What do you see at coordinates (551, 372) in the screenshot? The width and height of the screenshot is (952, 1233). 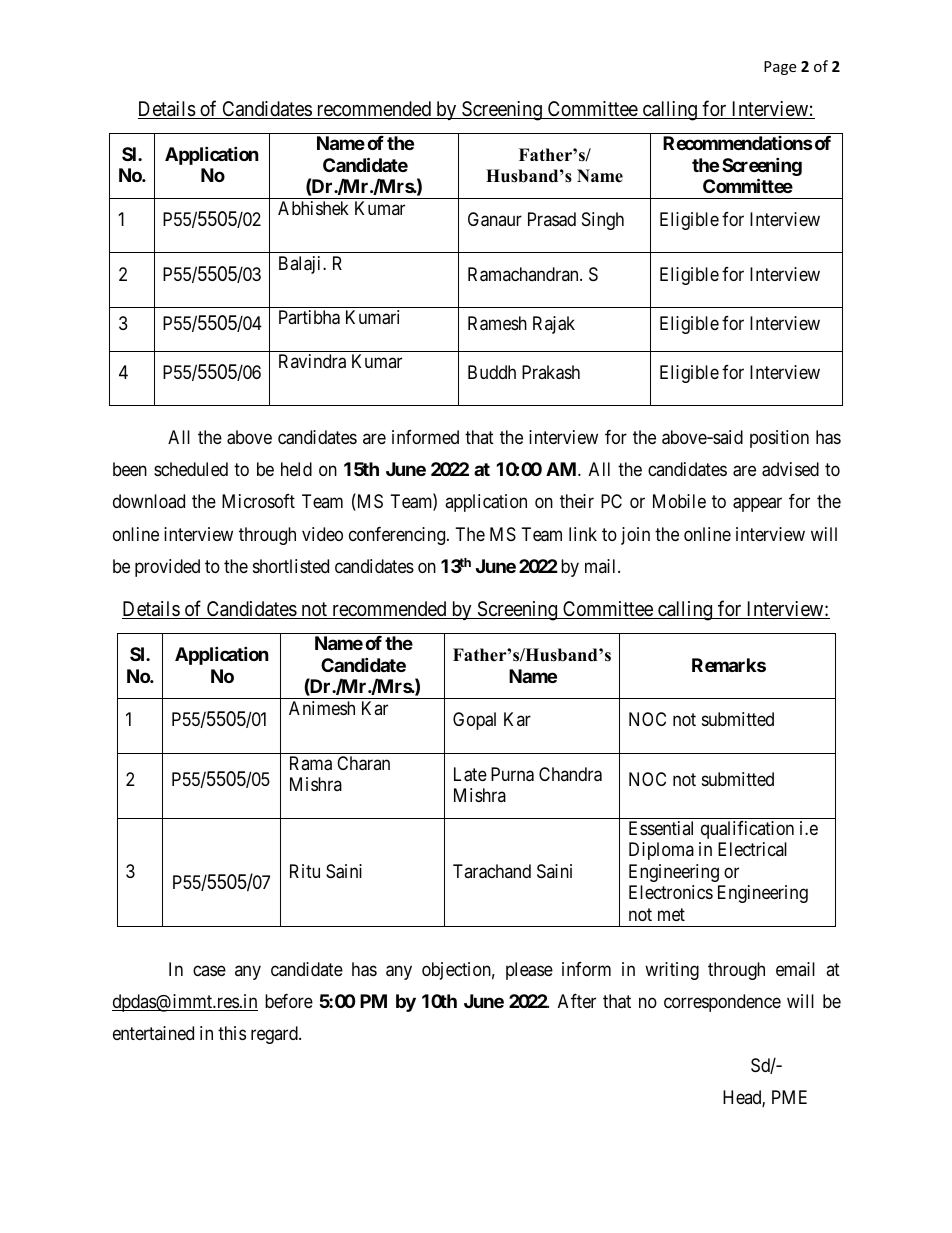 I see `Prakash` at bounding box center [551, 372].
